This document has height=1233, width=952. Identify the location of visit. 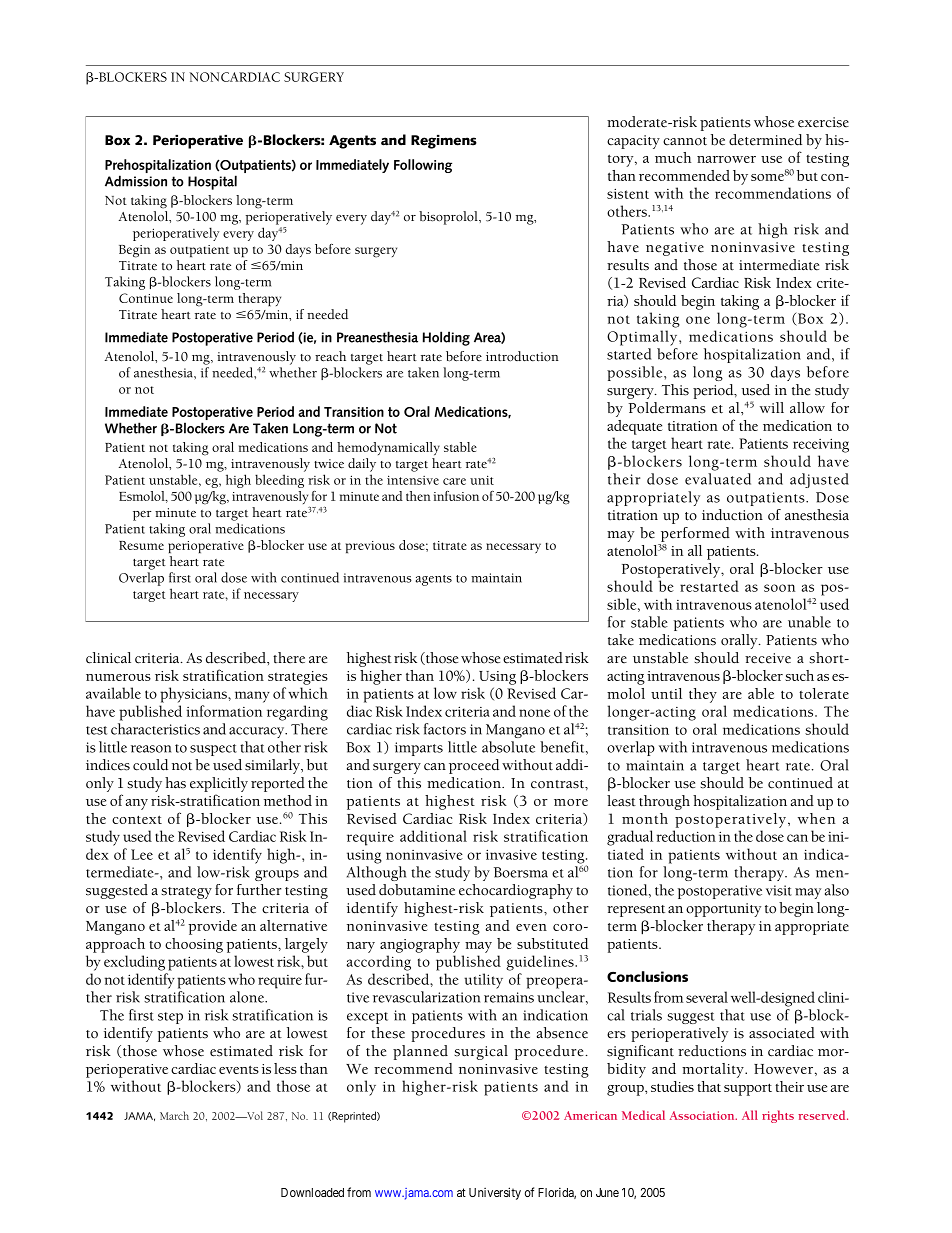
(779, 890).
